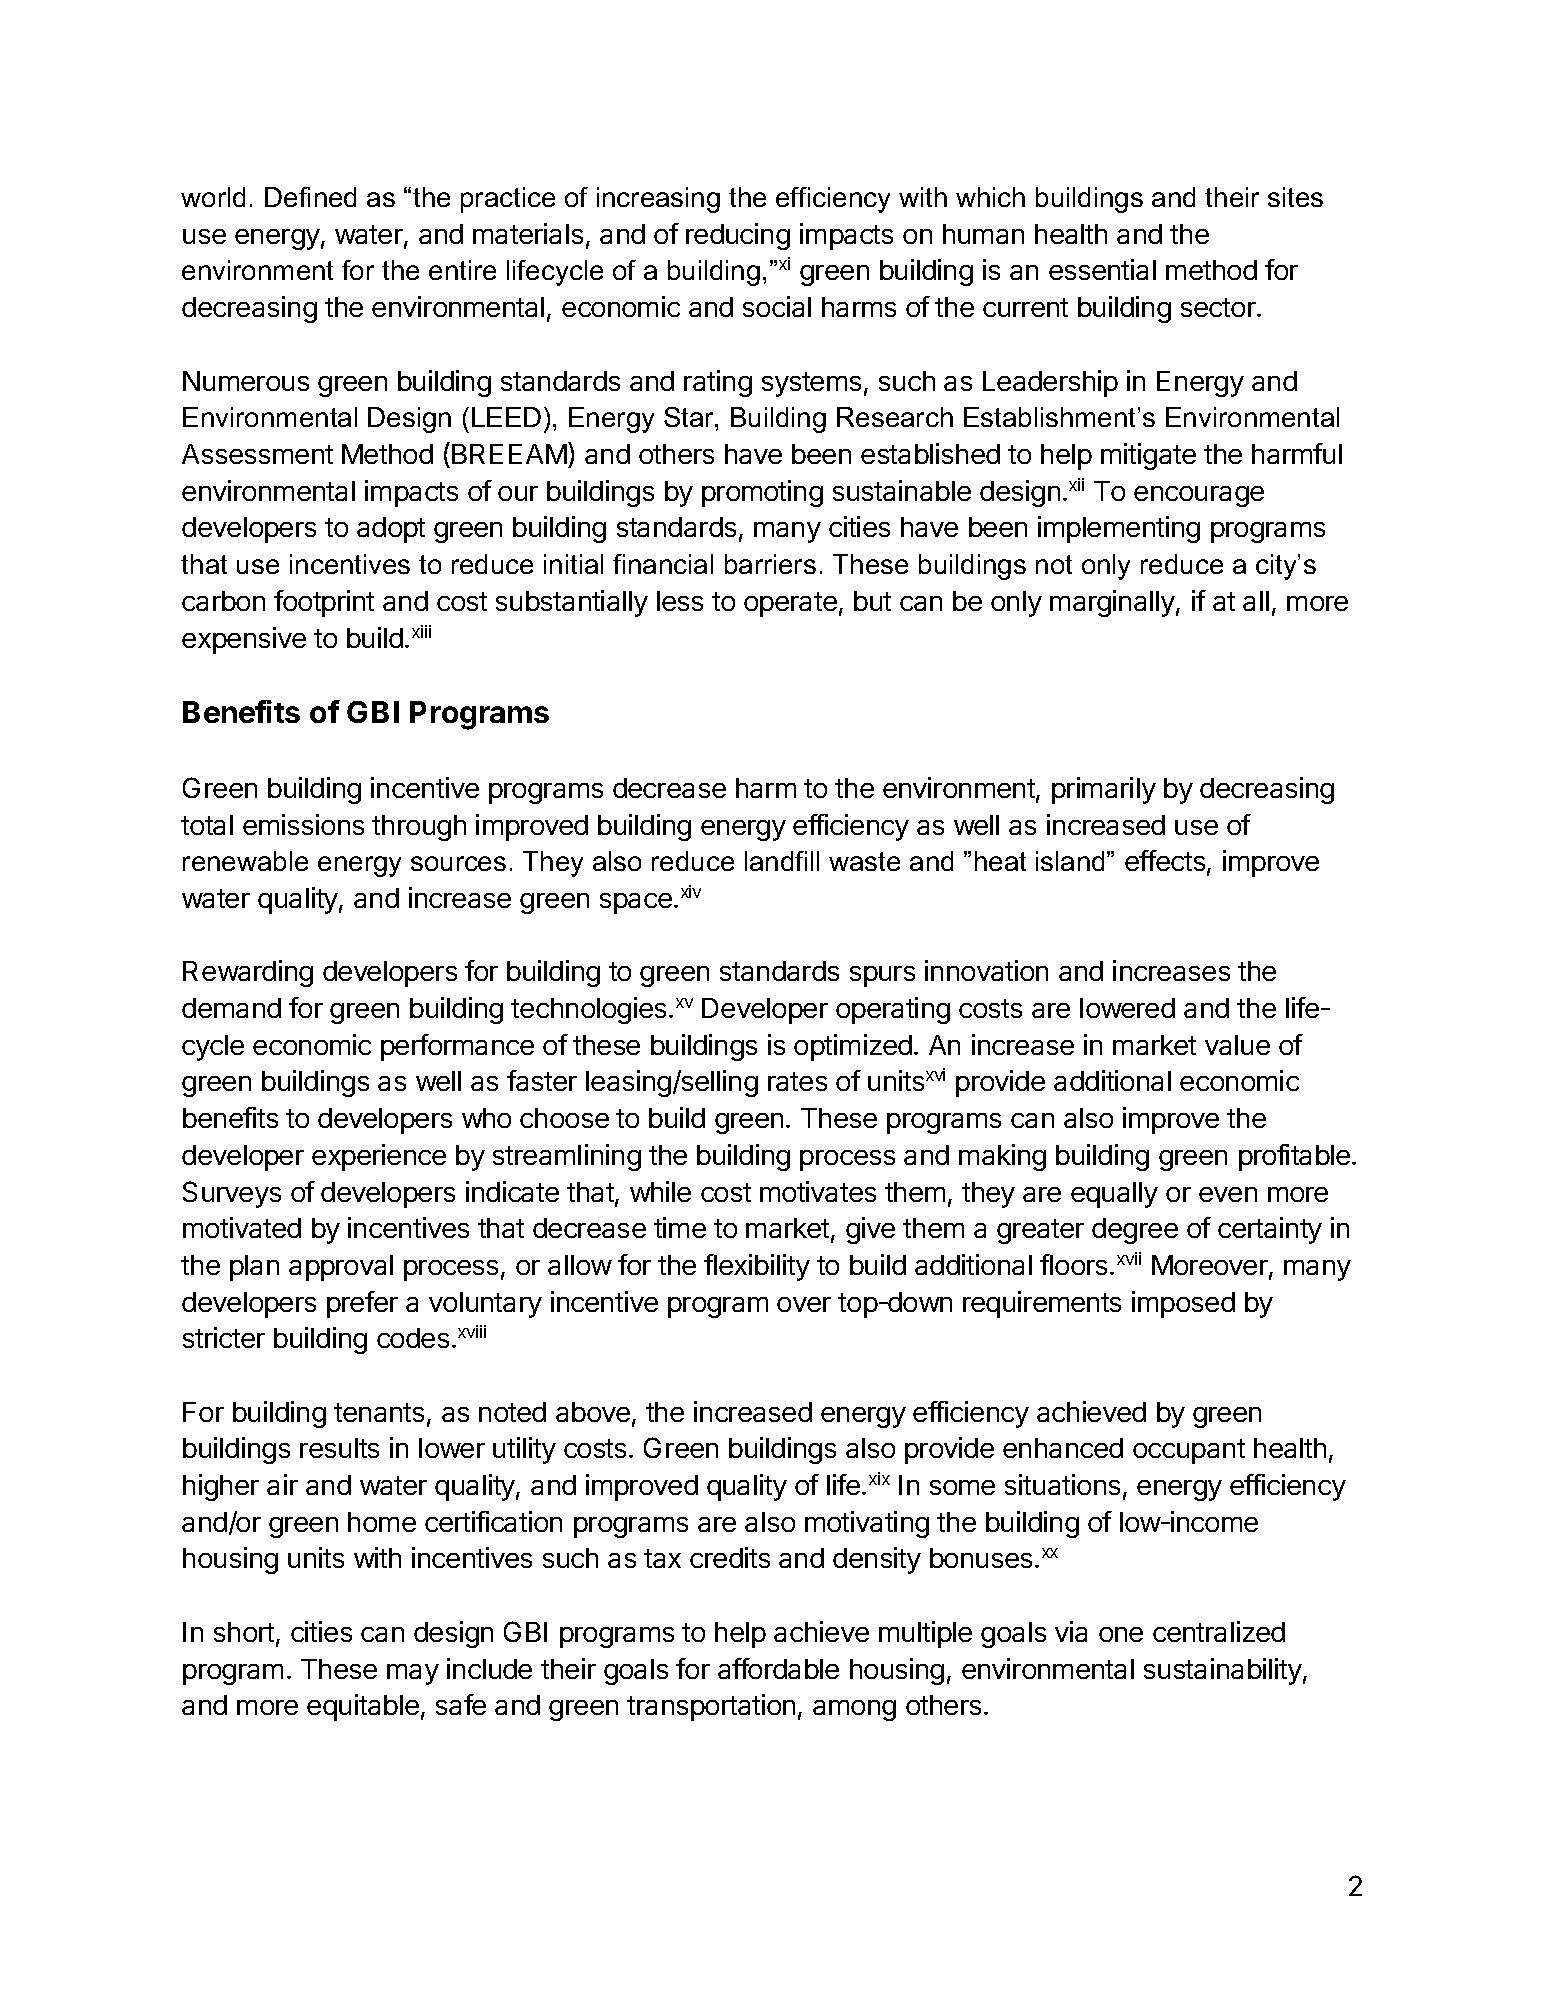 The height and width of the page is (1998, 1544). I want to click on occupant, so click(1189, 1451).
